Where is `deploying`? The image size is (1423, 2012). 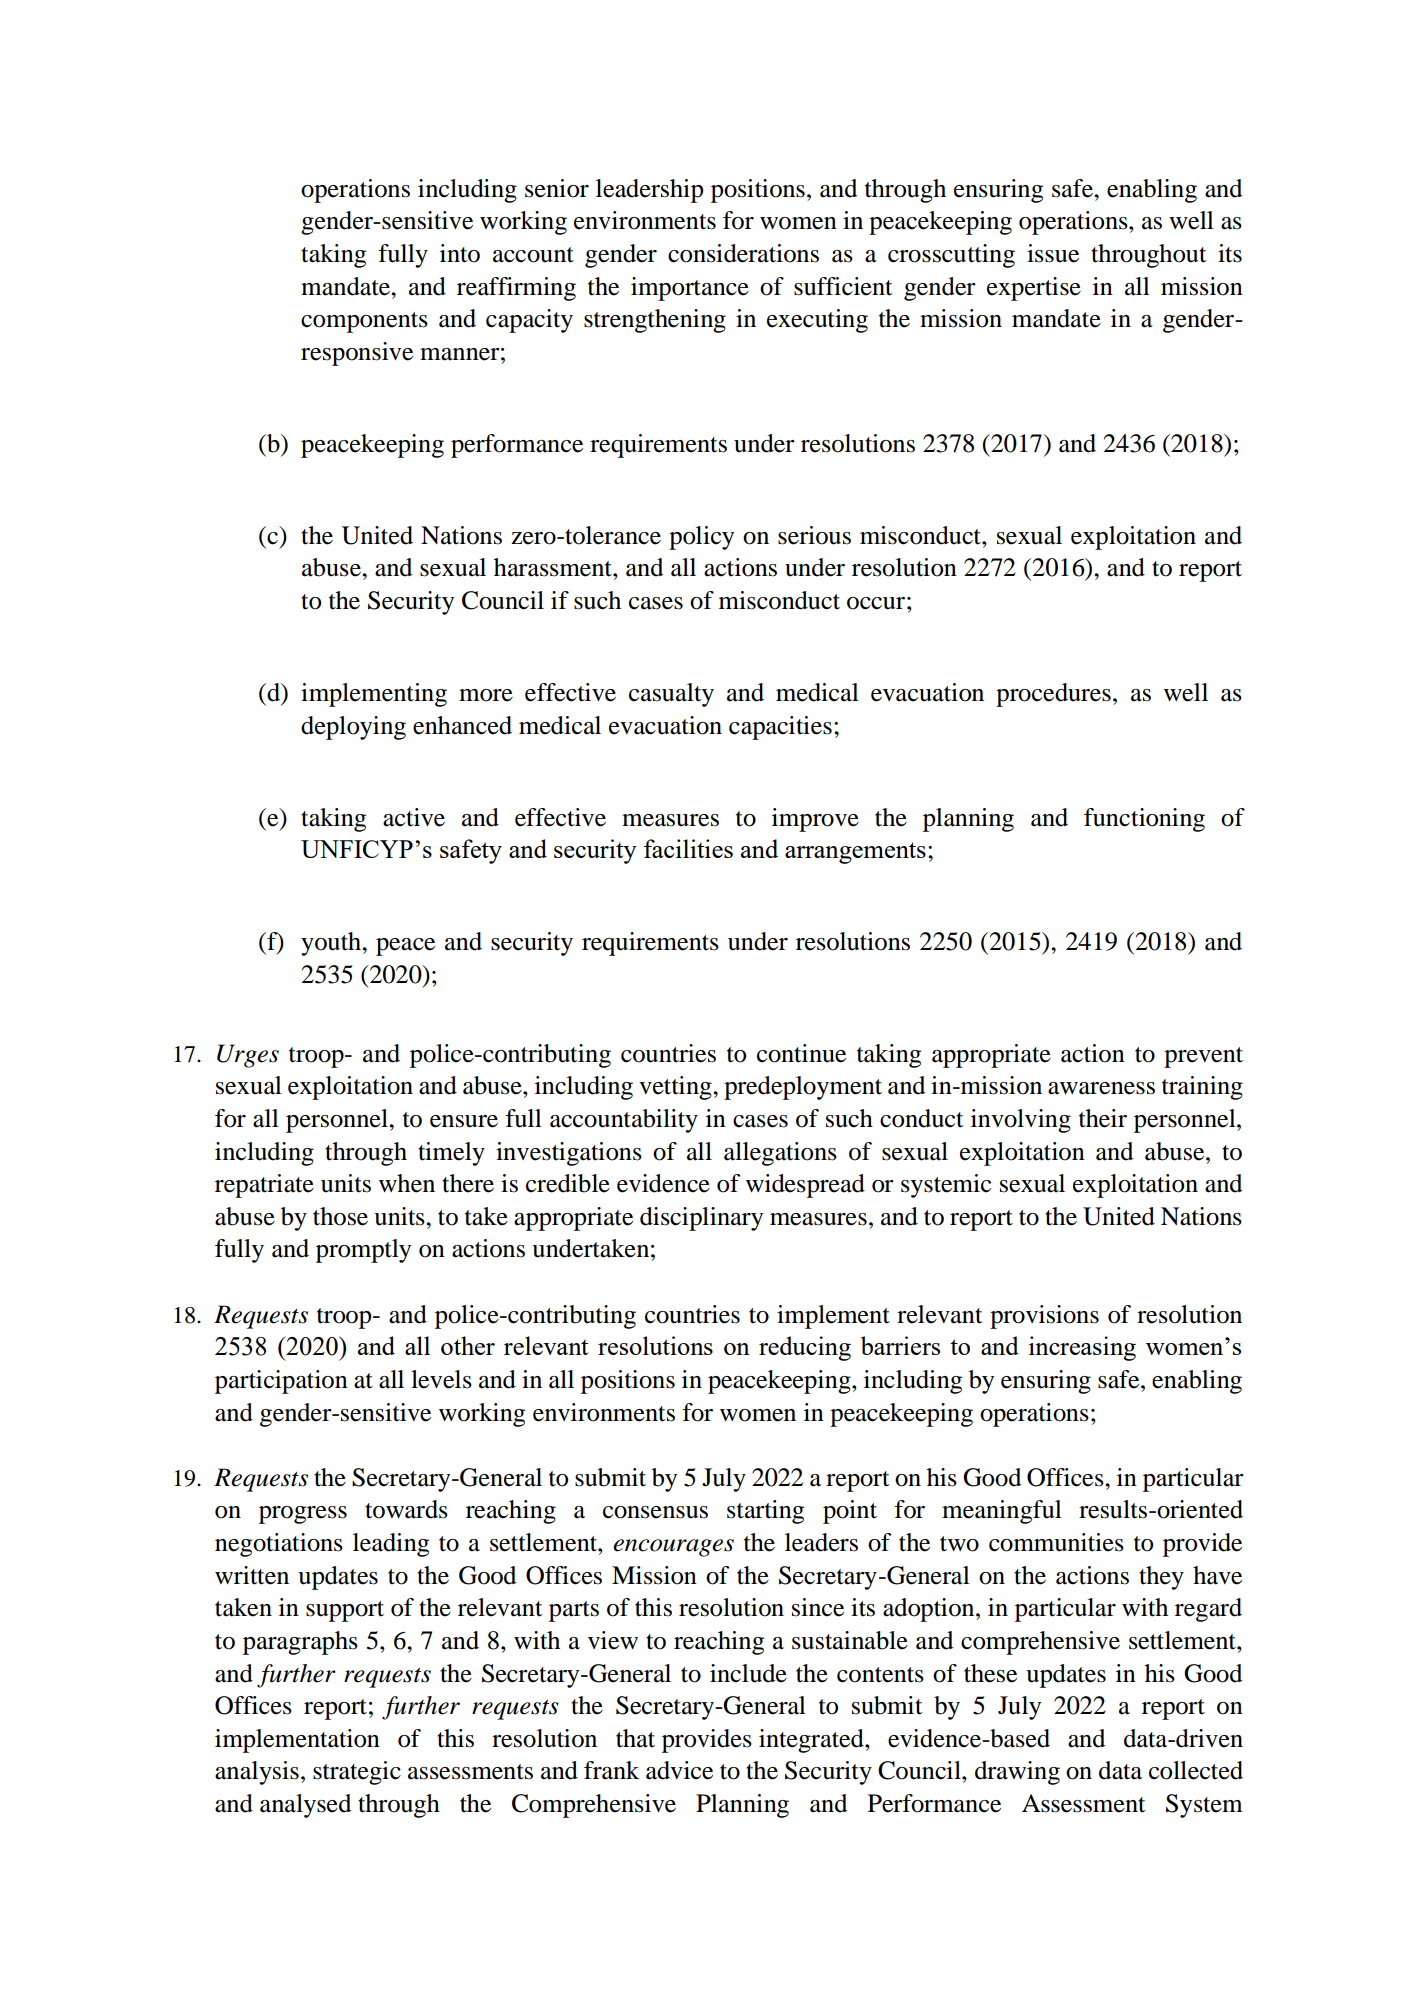
deploying is located at coordinates (353, 728).
